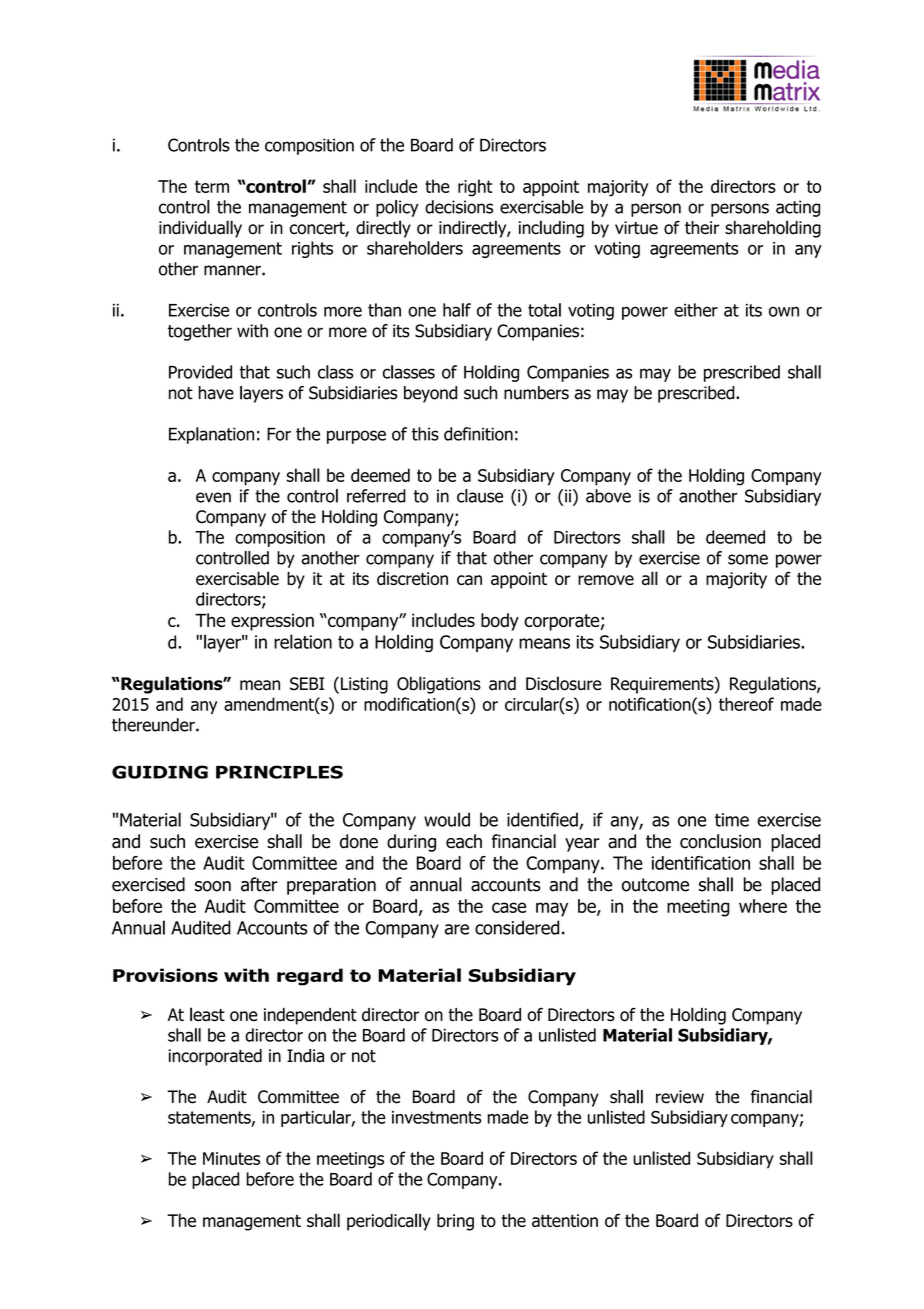  I want to click on individually, so click(200, 229).
